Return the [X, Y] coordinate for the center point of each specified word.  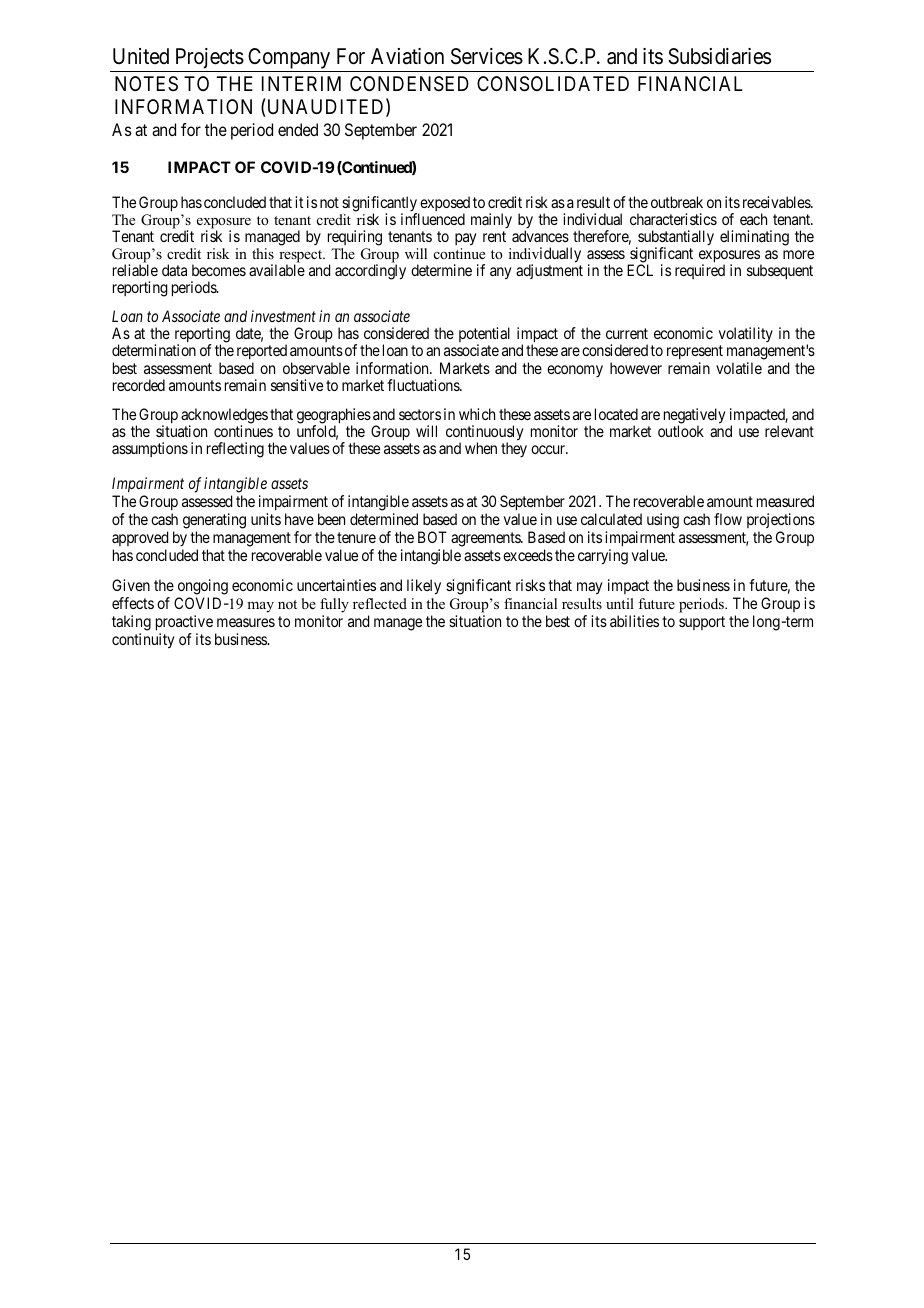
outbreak [677, 202]
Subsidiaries [719, 56]
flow [728, 519]
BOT [432, 537]
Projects [208, 60]
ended [298, 129]
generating [214, 521]
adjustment [549, 271]
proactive [184, 623]
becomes [219, 270]
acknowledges [224, 417]
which [477, 414]
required [700, 271]
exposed [444, 205]
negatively [695, 417]
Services [487, 56]
